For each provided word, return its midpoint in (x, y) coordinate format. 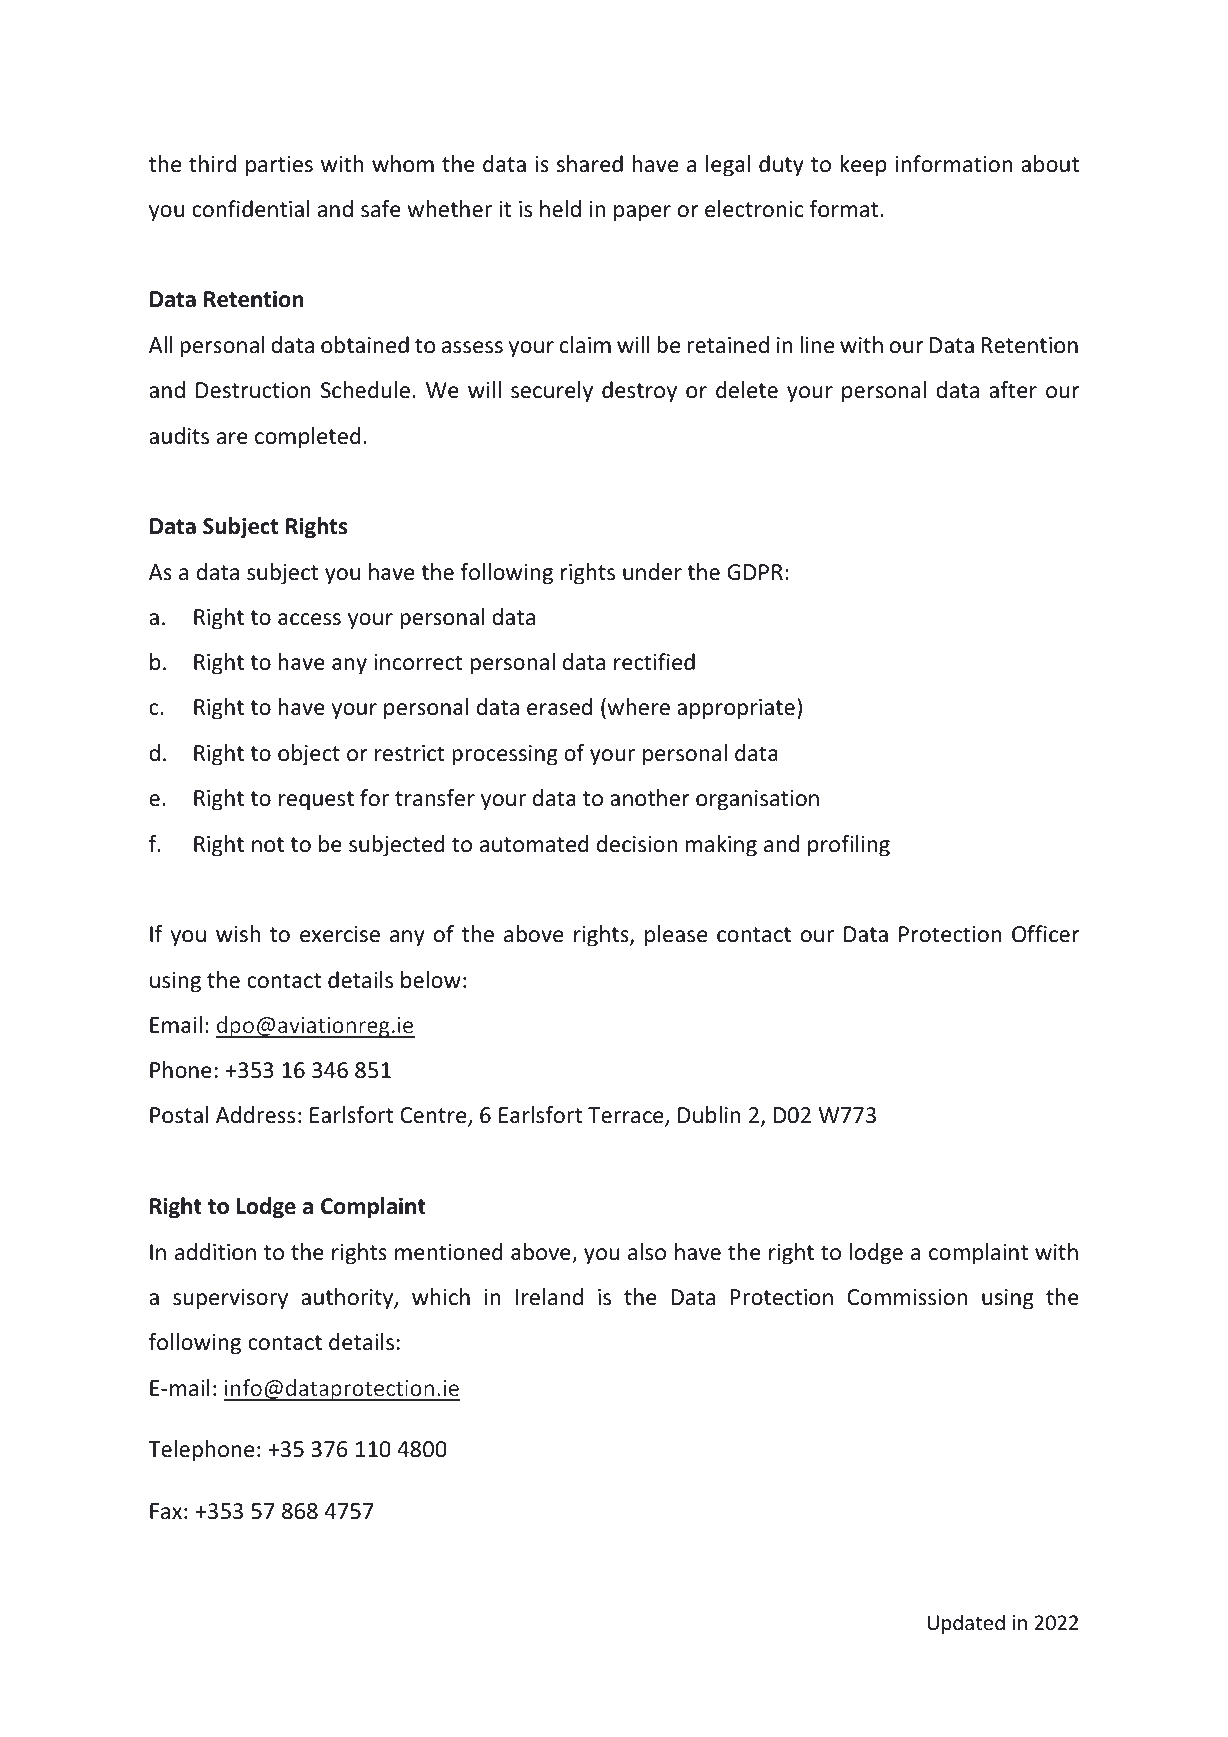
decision (637, 844)
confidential (250, 209)
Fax (166, 1511)
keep (863, 166)
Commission (907, 1297)
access (309, 619)
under (652, 572)
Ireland (549, 1297)
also (647, 1252)
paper (642, 213)
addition (215, 1252)
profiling (849, 846)
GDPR (755, 572)
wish (238, 934)
